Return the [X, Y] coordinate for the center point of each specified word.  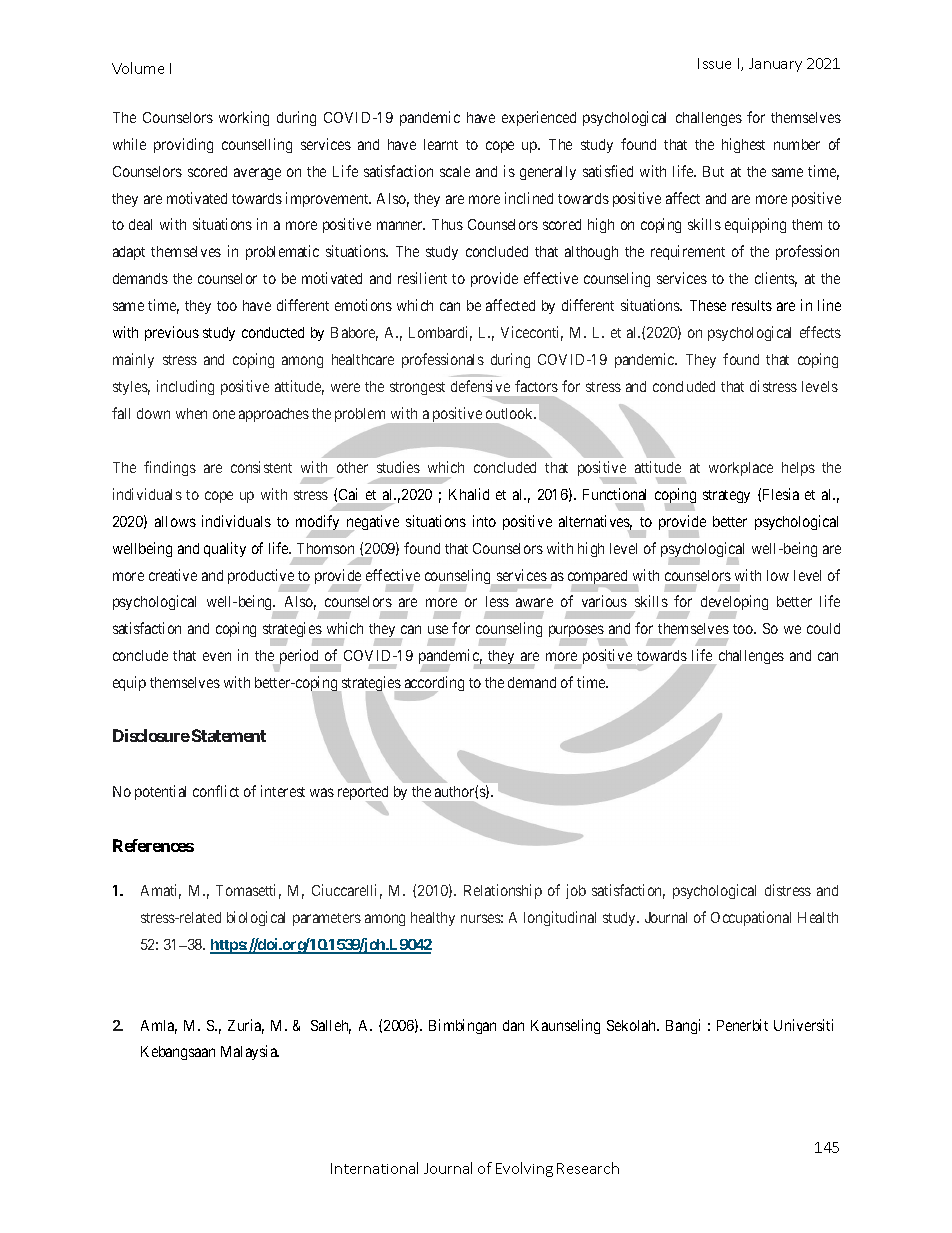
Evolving [524, 1169]
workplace [741, 469]
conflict [216, 791]
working [244, 118]
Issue [714, 63]
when [191, 413]
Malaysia [250, 1052]
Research [588, 1168]
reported [363, 795]
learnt [441, 144]
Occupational [751, 918]
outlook [511, 413]
